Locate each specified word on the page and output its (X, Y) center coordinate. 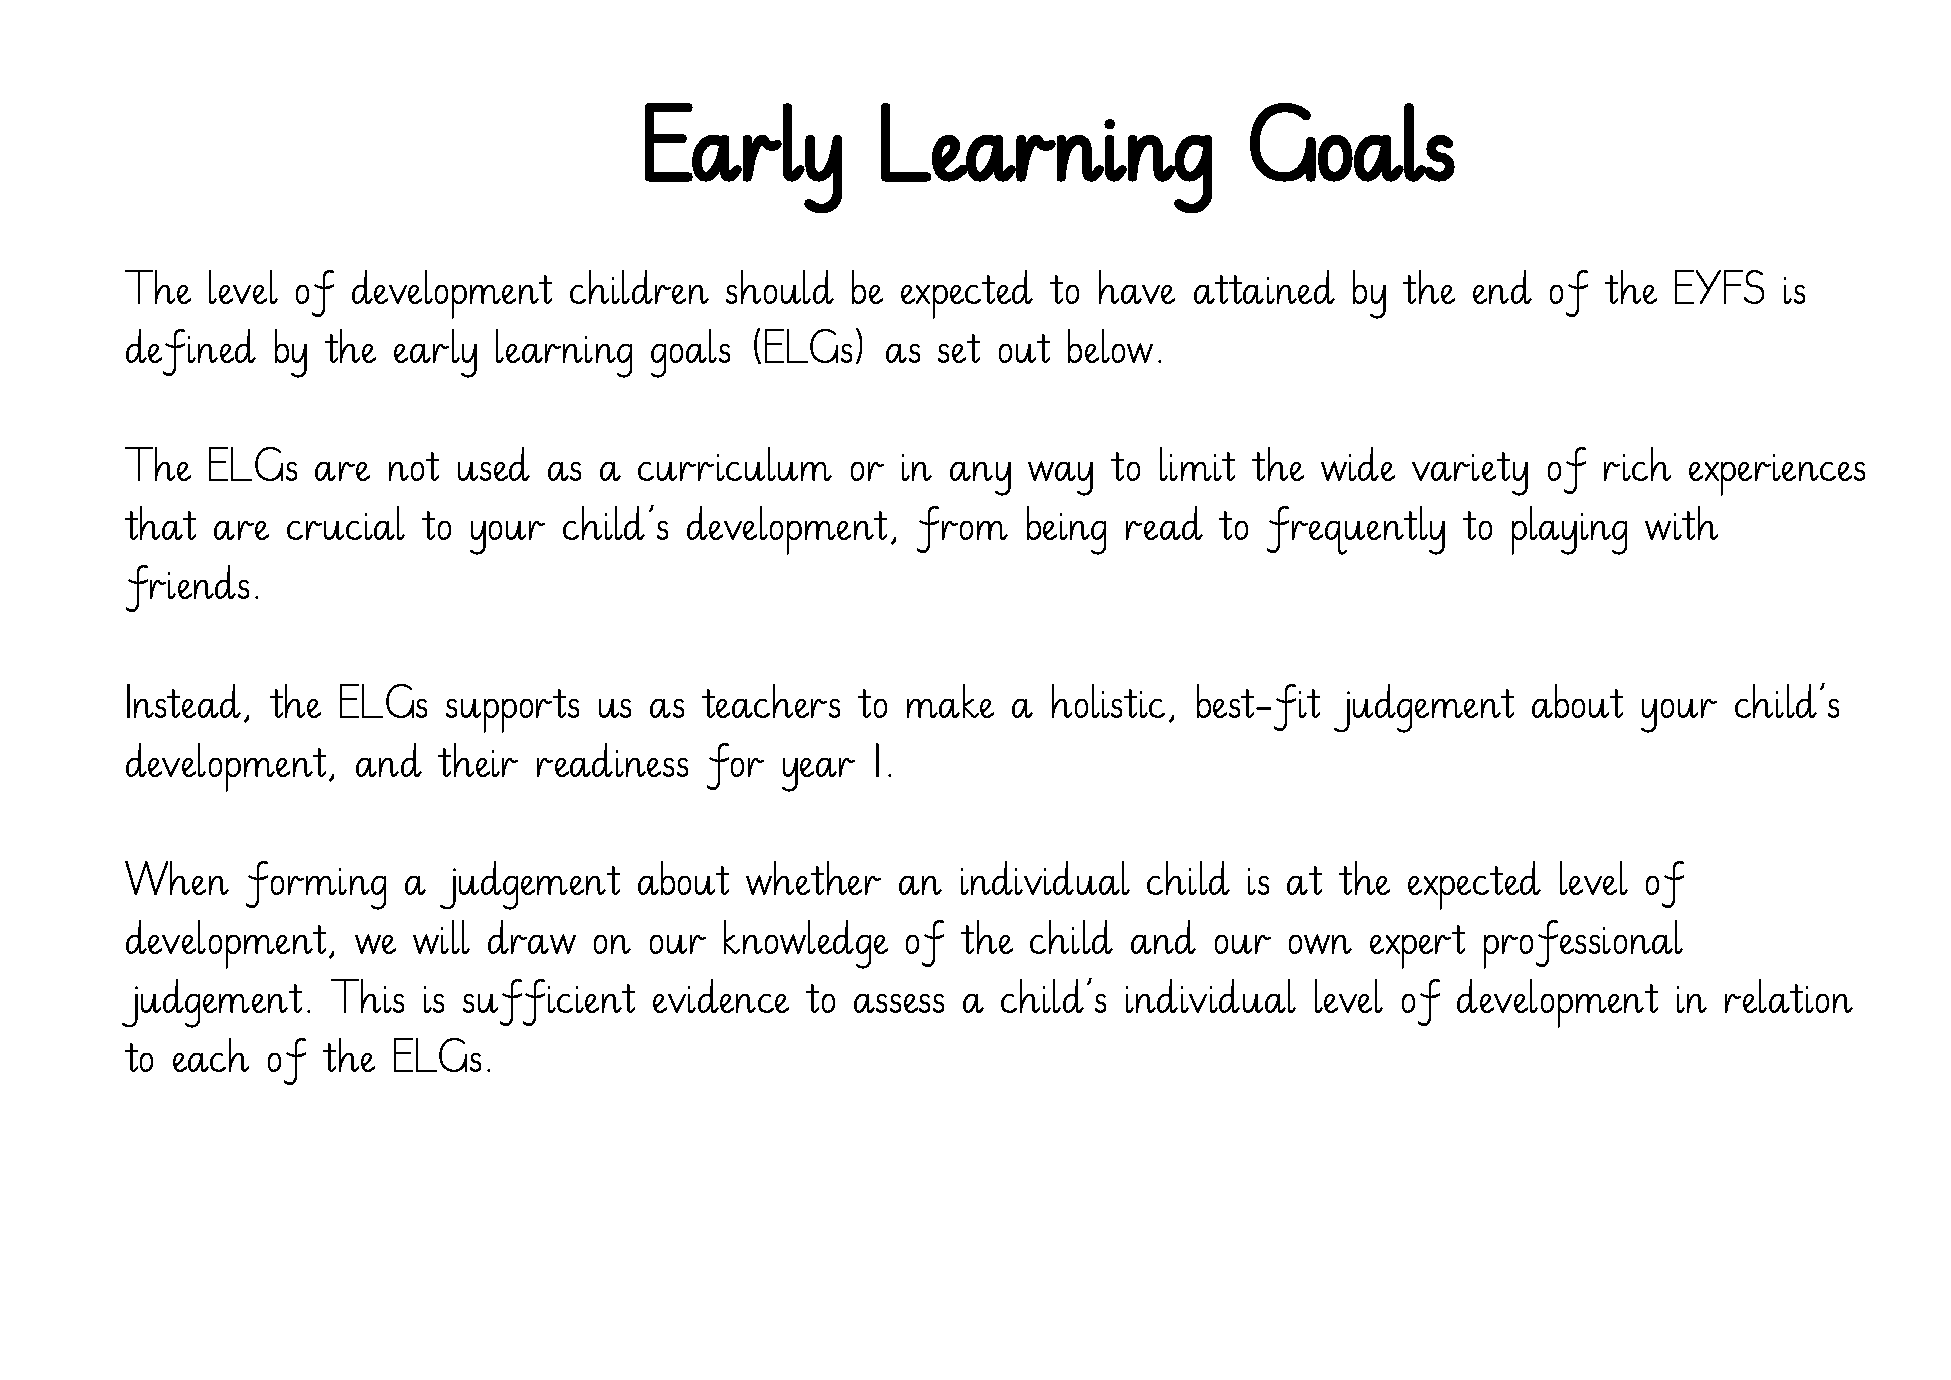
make (950, 701)
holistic (1108, 701)
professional (1583, 944)
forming (316, 885)
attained (1264, 287)
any (980, 479)
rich (1637, 464)
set (959, 348)
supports (512, 711)
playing (1569, 530)
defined (191, 352)
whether (813, 878)
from (962, 529)
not (414, 466)
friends (187, 588)
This (367, 996)
